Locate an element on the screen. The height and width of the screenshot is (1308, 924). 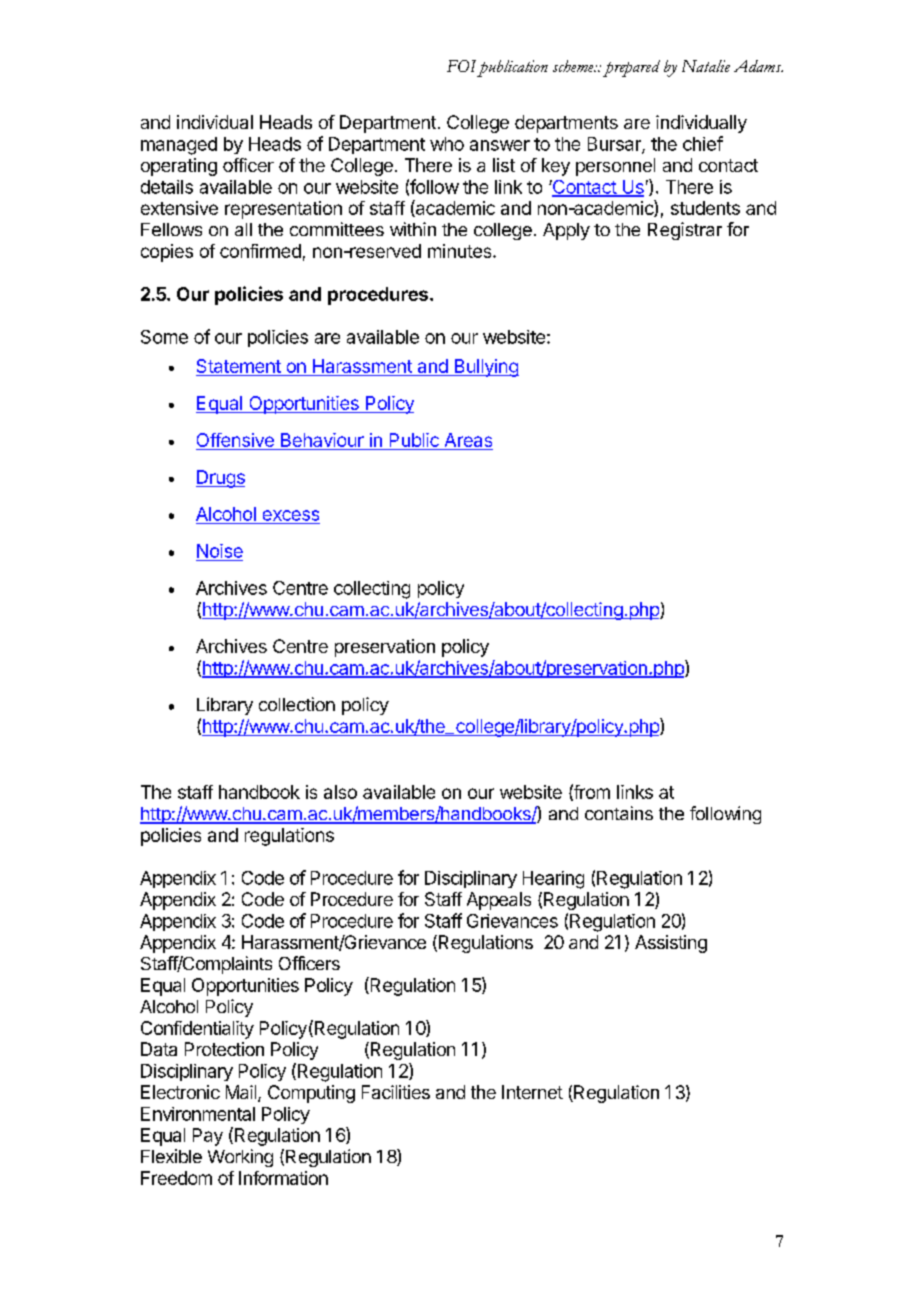
managed is located at coordinates (179, 146).
